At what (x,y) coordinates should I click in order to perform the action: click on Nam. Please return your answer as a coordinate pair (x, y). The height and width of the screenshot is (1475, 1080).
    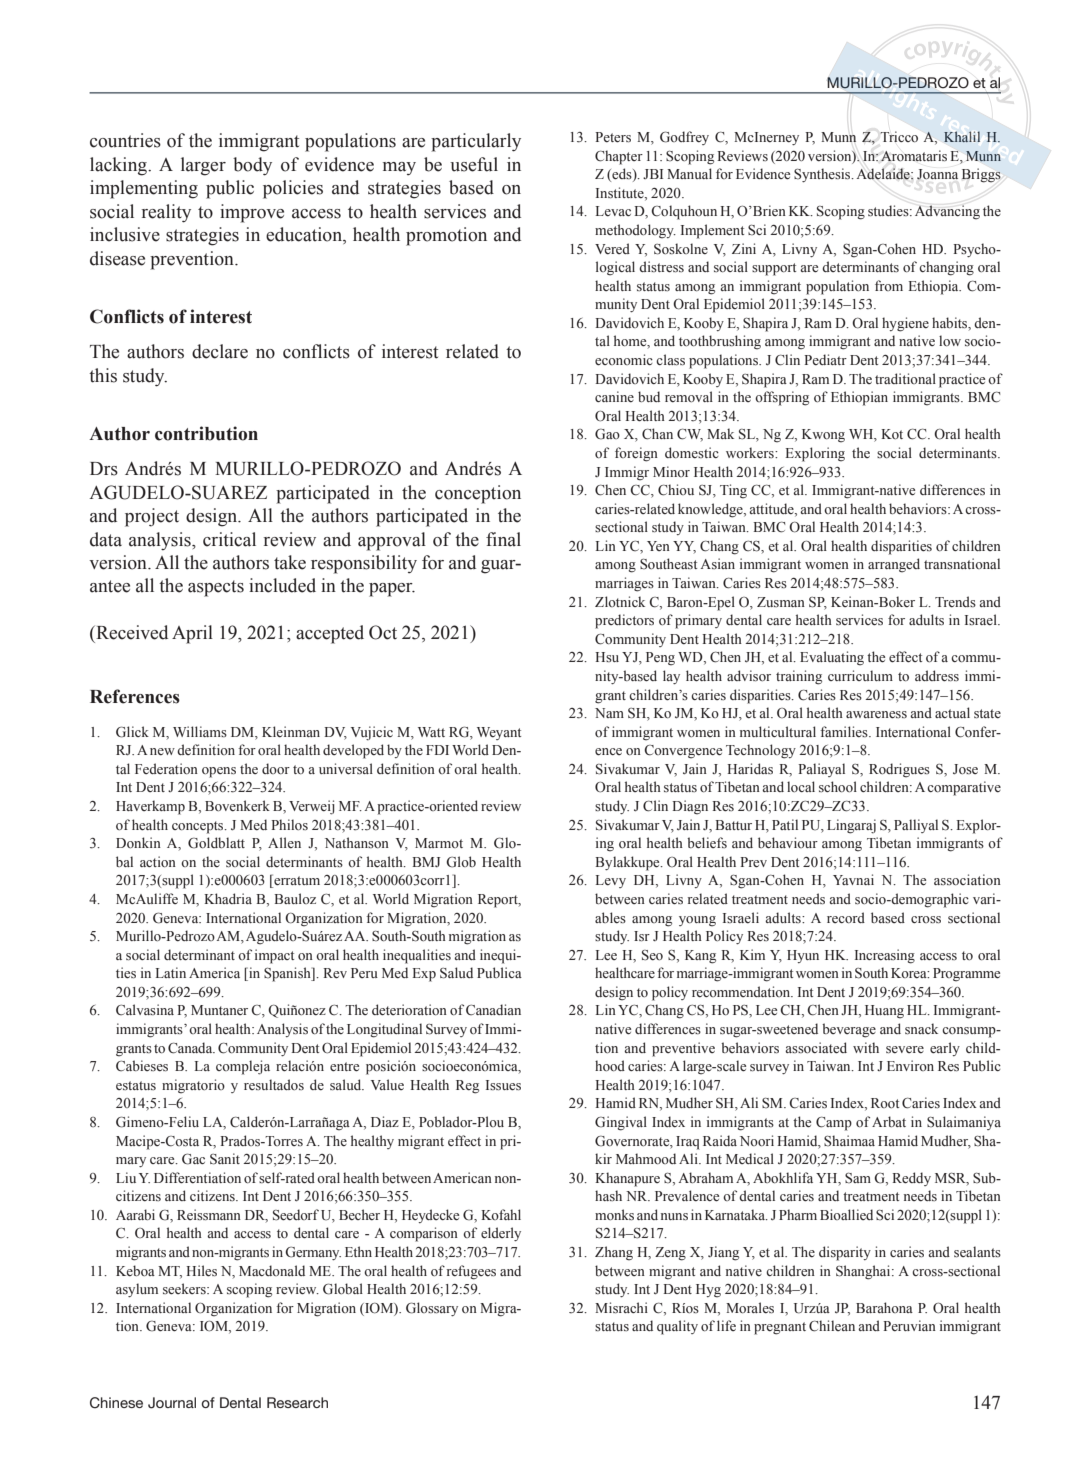
    Looking at the image, I should click on (609, 713).
